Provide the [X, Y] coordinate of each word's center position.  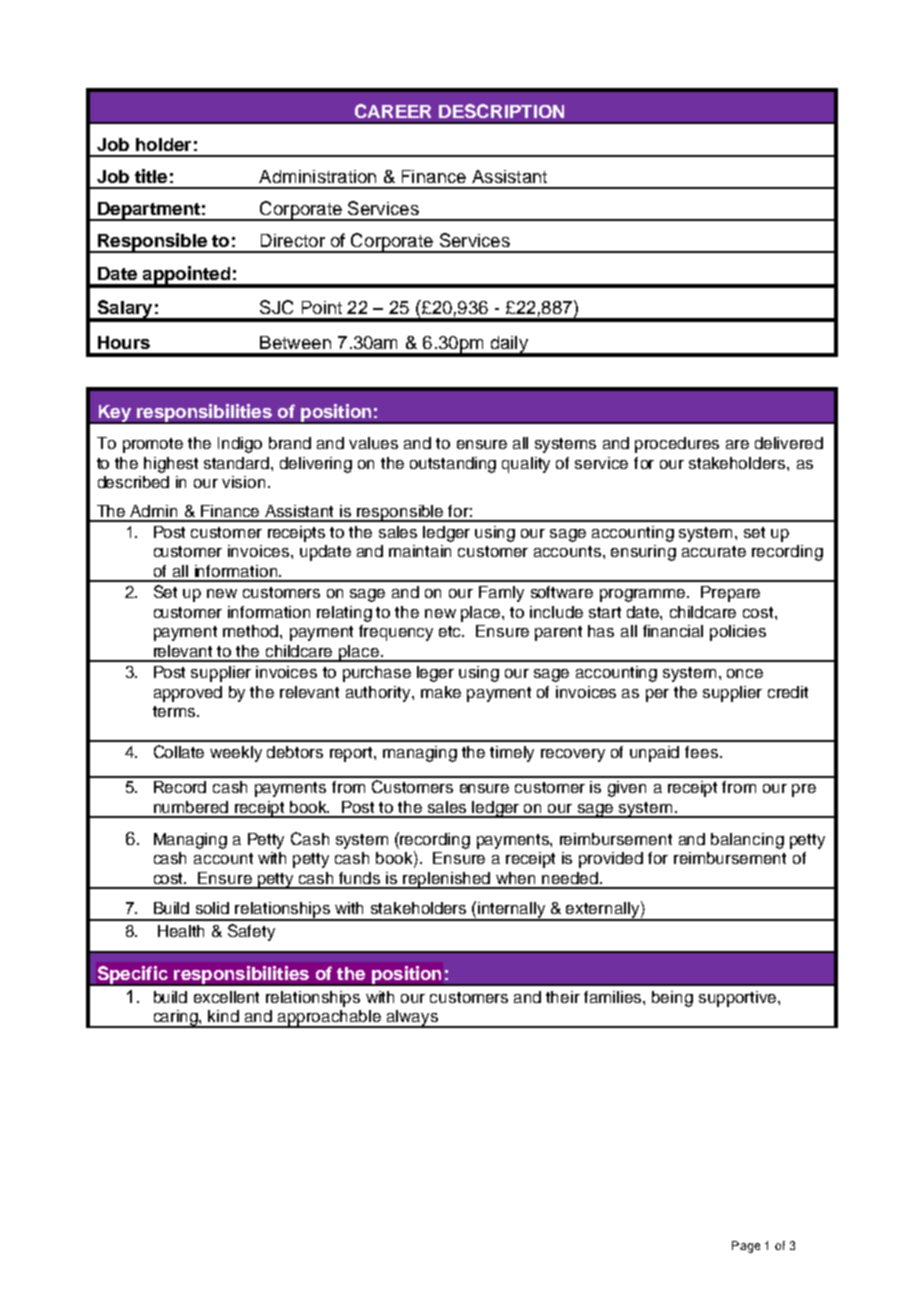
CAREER [393, 111]
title [151, 176]
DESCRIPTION [501, 111]
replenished [447, 880]
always [412, 1019]
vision [243, 482]
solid [212, 908]
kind [223, 1016]
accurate [714, 551]
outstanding [453, 465]
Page [746, 1247]
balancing [747, 841]
